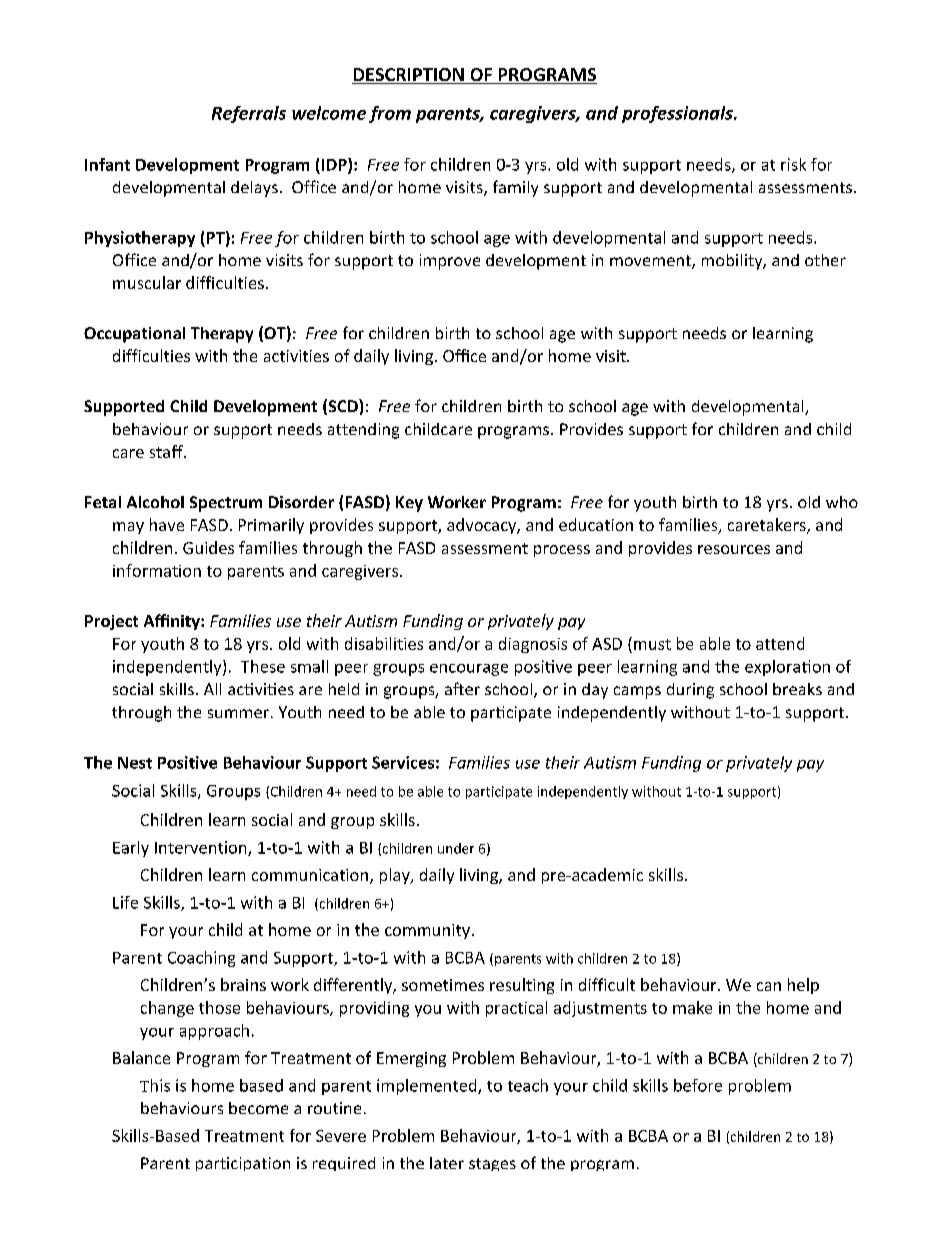 The image size is (952, 1233). Describe the element at coordinates (842, 502) in the page. I see `who` at that location.
